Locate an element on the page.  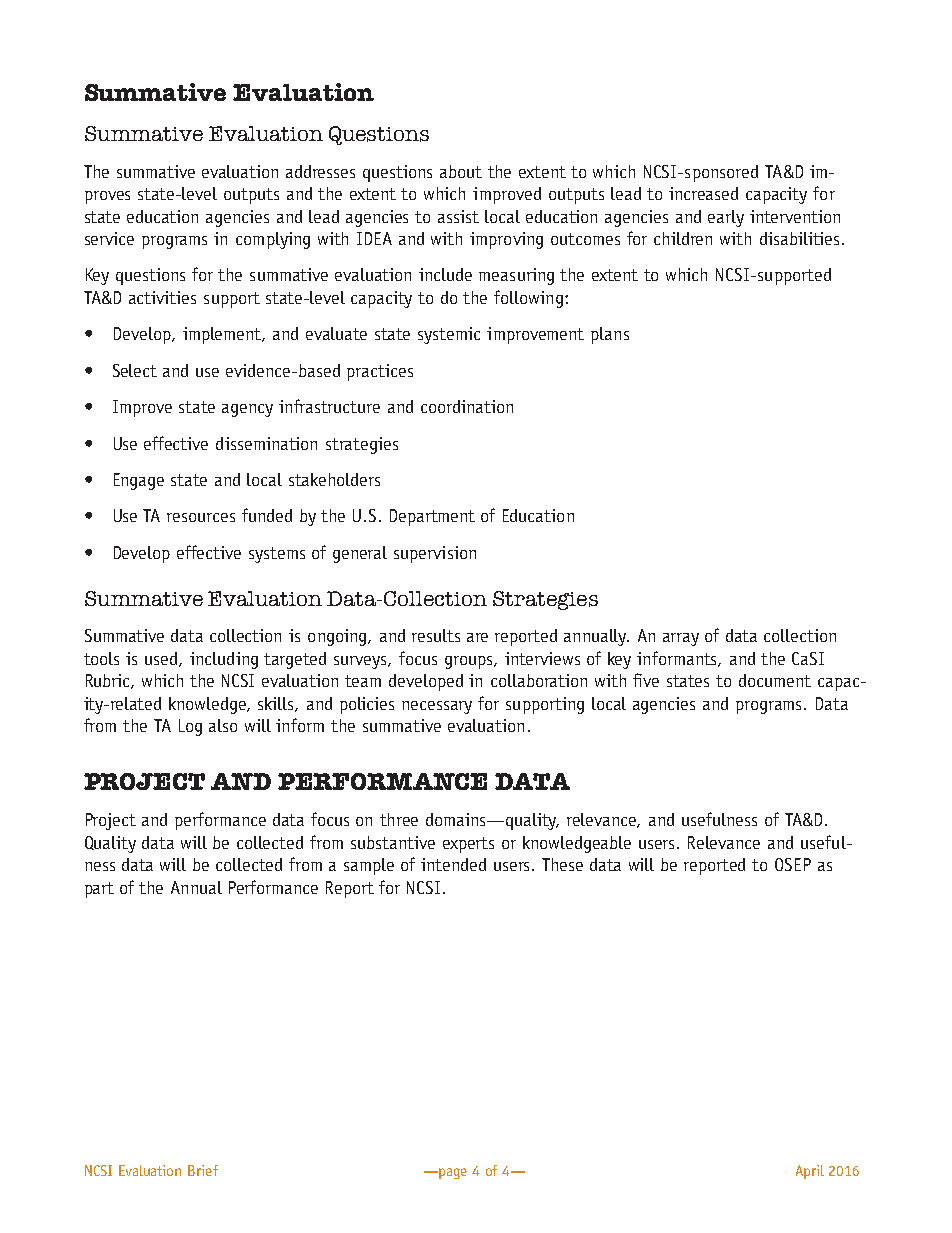
sample is located at coordinates (369, 866).
